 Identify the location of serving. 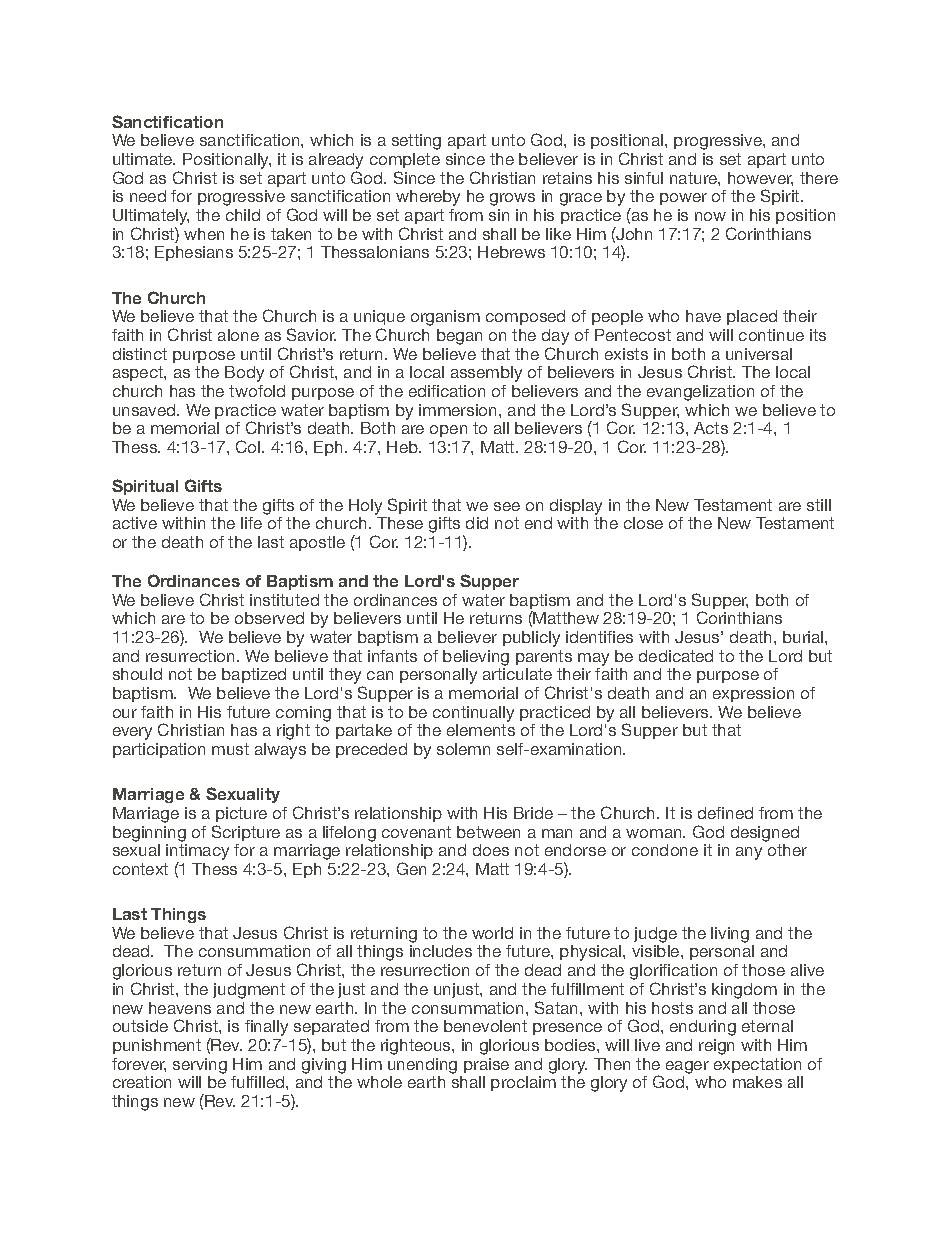
(200, 1066).
